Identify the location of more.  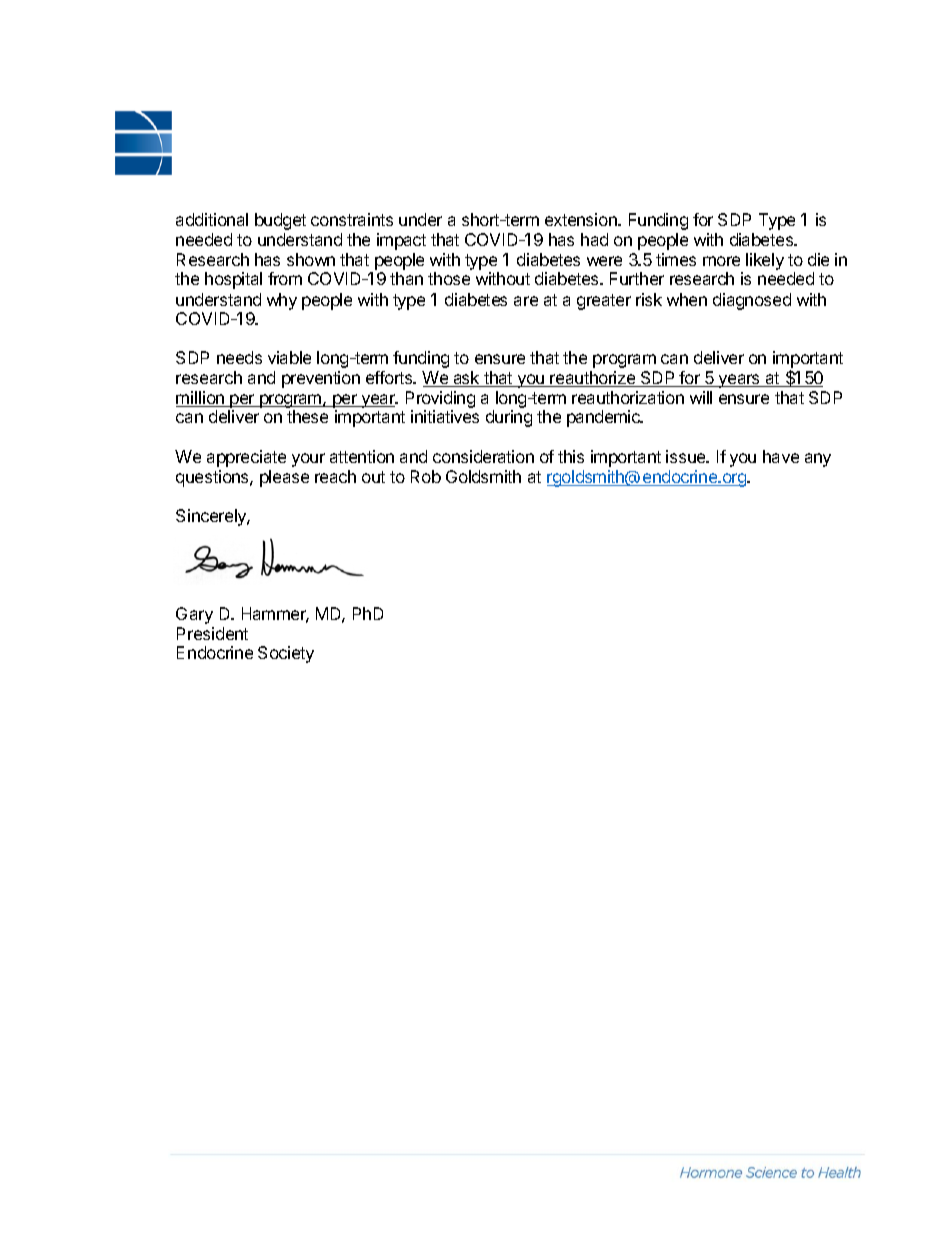
(721, 261).
